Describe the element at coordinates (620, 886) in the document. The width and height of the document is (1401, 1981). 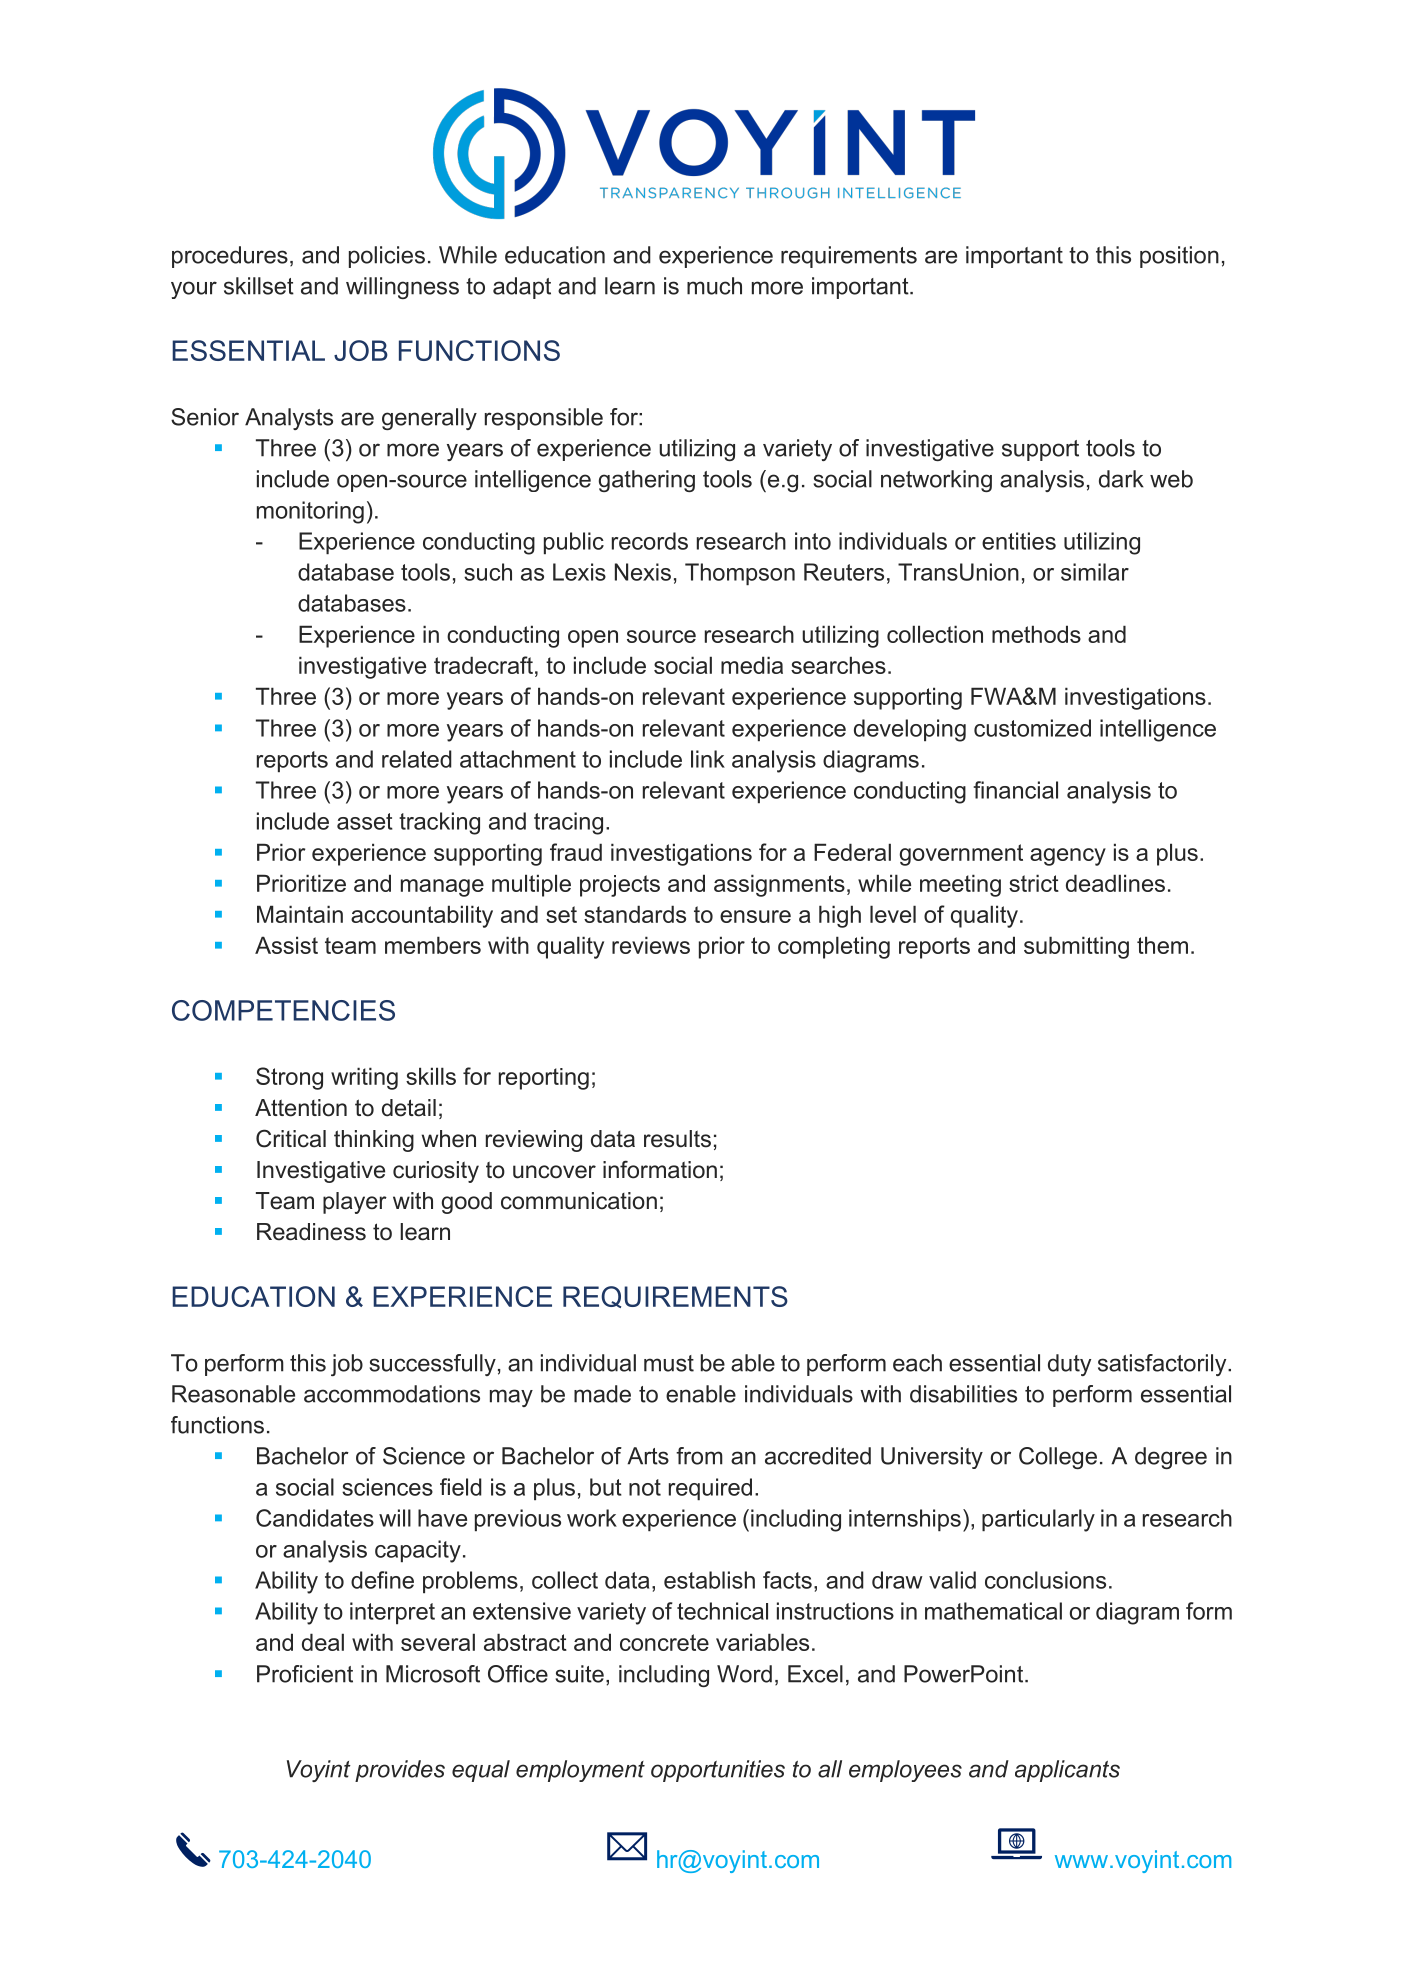
I see `projects` at that location.
